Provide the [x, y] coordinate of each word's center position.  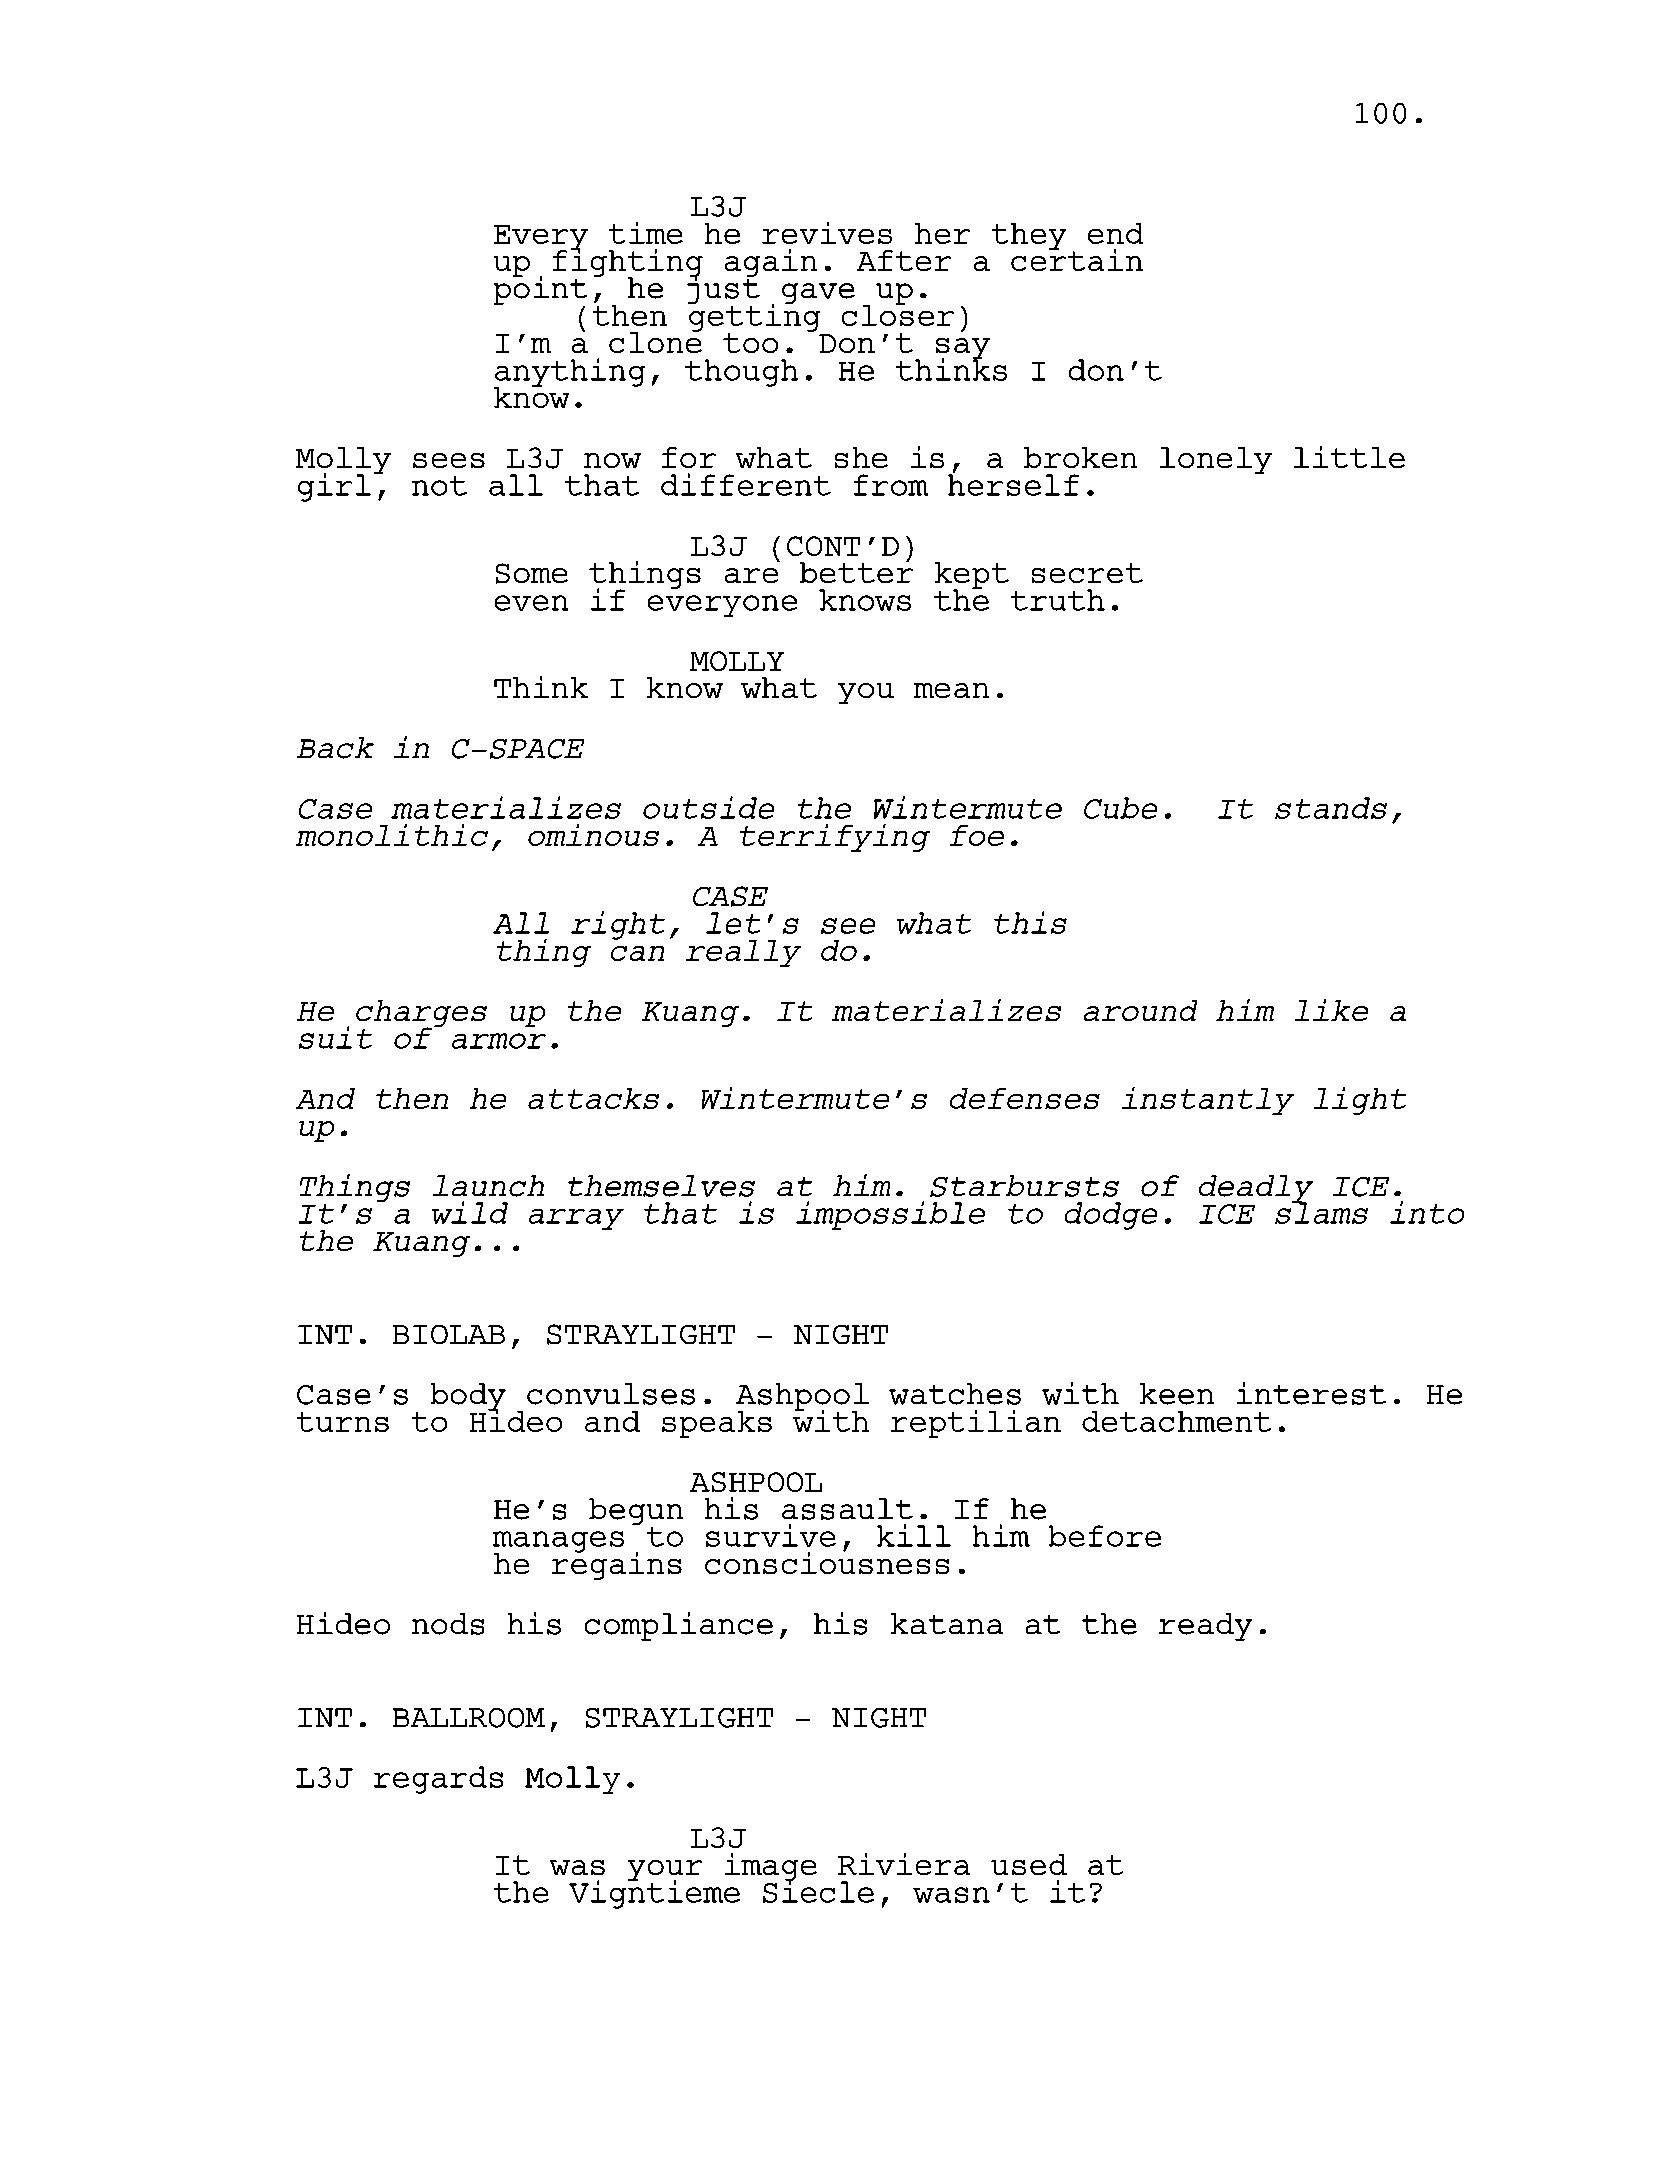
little [1349, 457]
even [531, 603]
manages [558, 1543]
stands [1331, 808]
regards [438, 1780]
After [904, 260]
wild [470, 1212]
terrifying [835, 838]
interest [1311, 1393]
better [856, 571]
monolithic [392, 835]
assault [847, 1509]
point [540, 290]
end [1115, 233]
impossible [890, 1215]
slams [1321, 1212]
